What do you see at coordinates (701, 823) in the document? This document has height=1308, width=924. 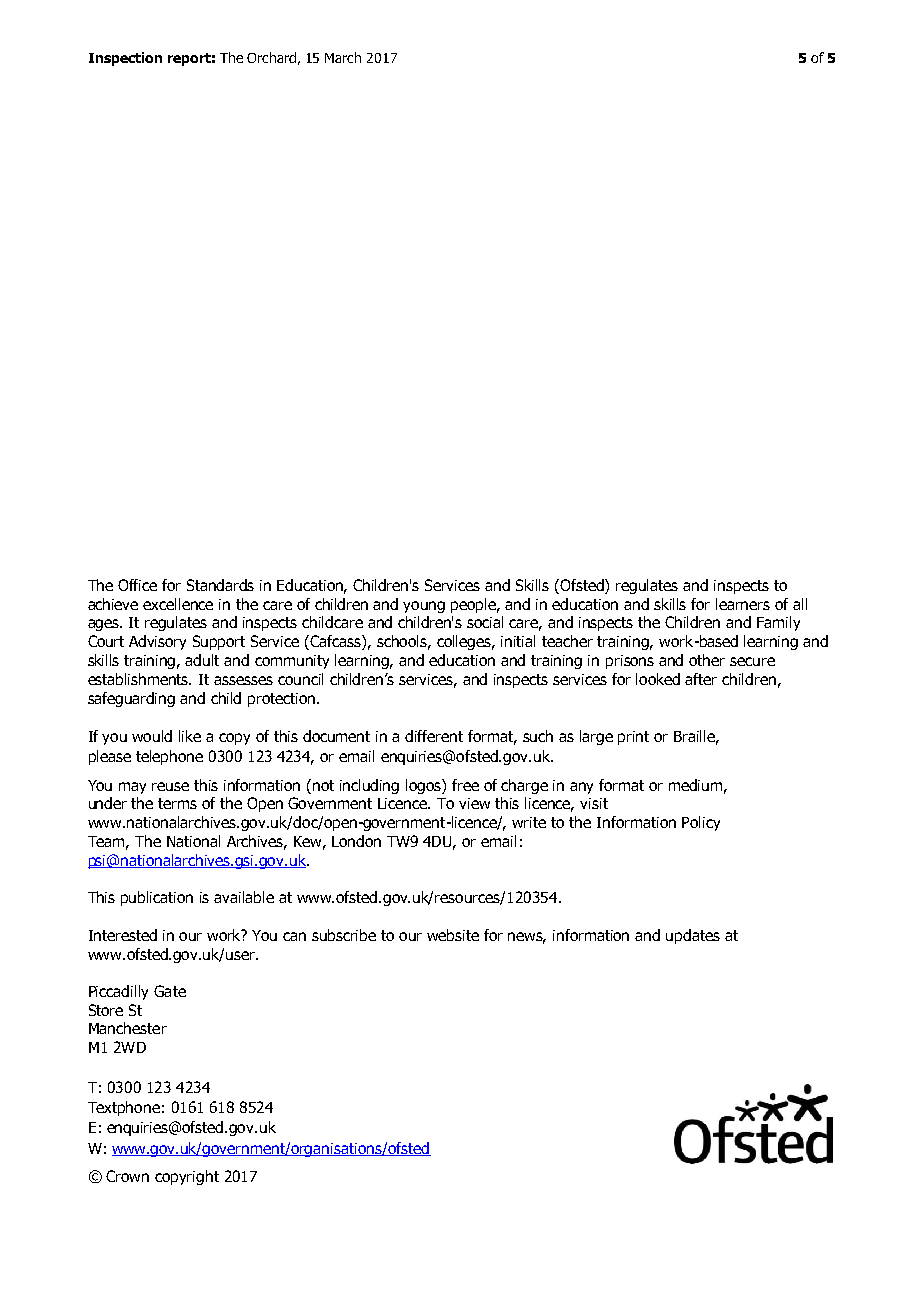 I see `Policy` at bounding box center [701, 823].
